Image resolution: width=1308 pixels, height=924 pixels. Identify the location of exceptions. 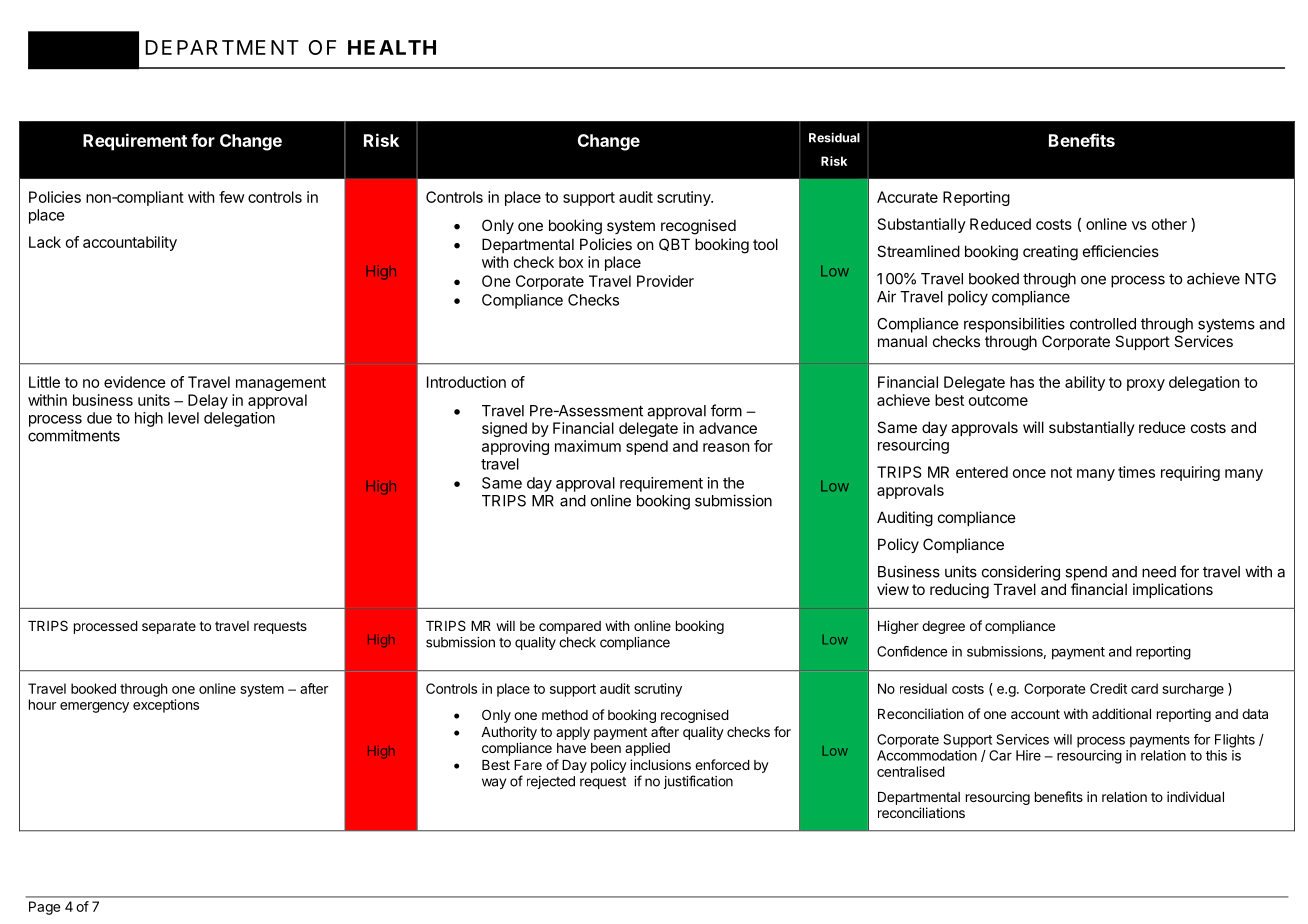
(166, 706).
